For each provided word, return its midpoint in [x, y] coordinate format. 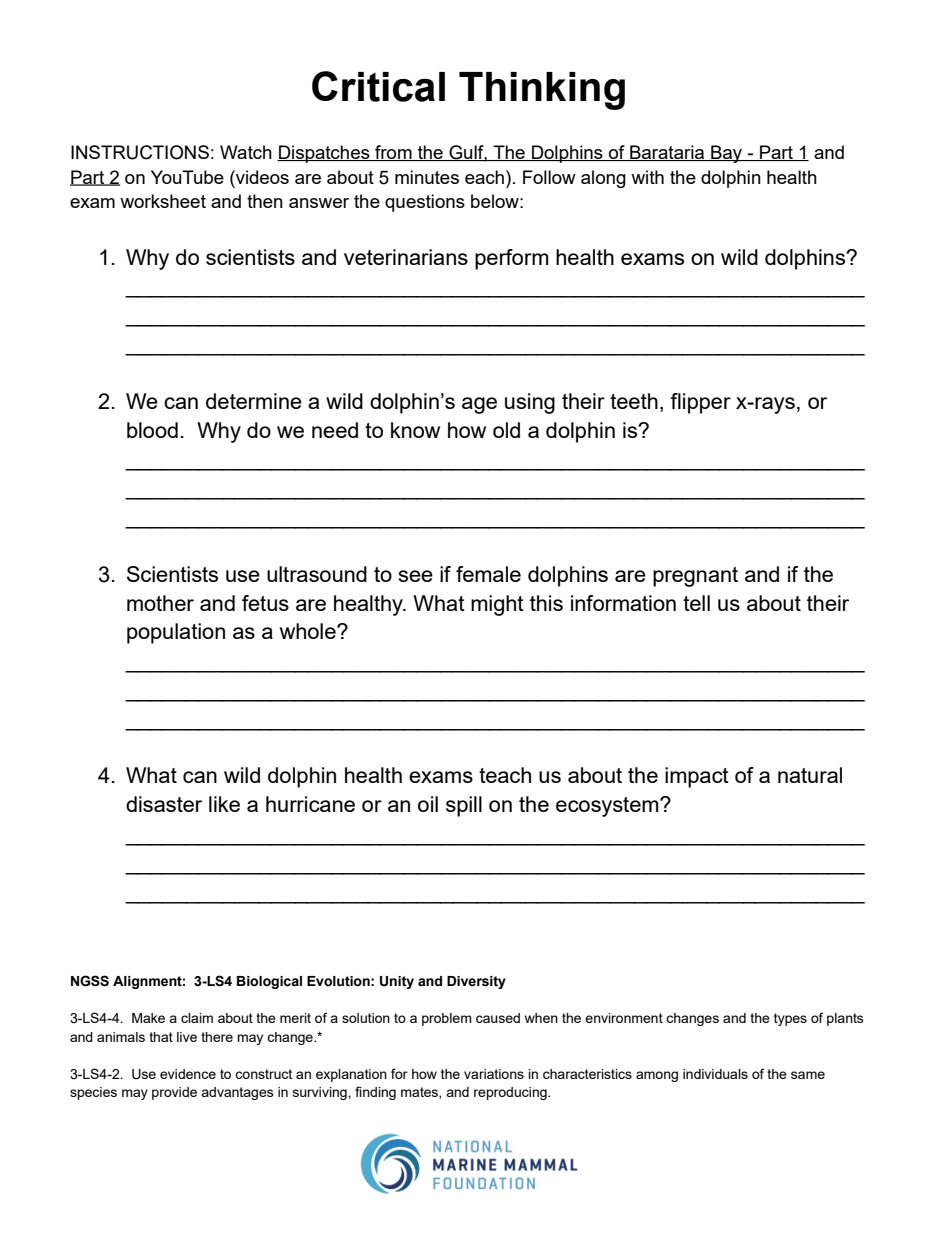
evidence [188, 1074]
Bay [726, 154]
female [488, 574]
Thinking [542, 91]
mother [160, 603]
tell [696, 603]
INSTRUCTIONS [140, 152]
